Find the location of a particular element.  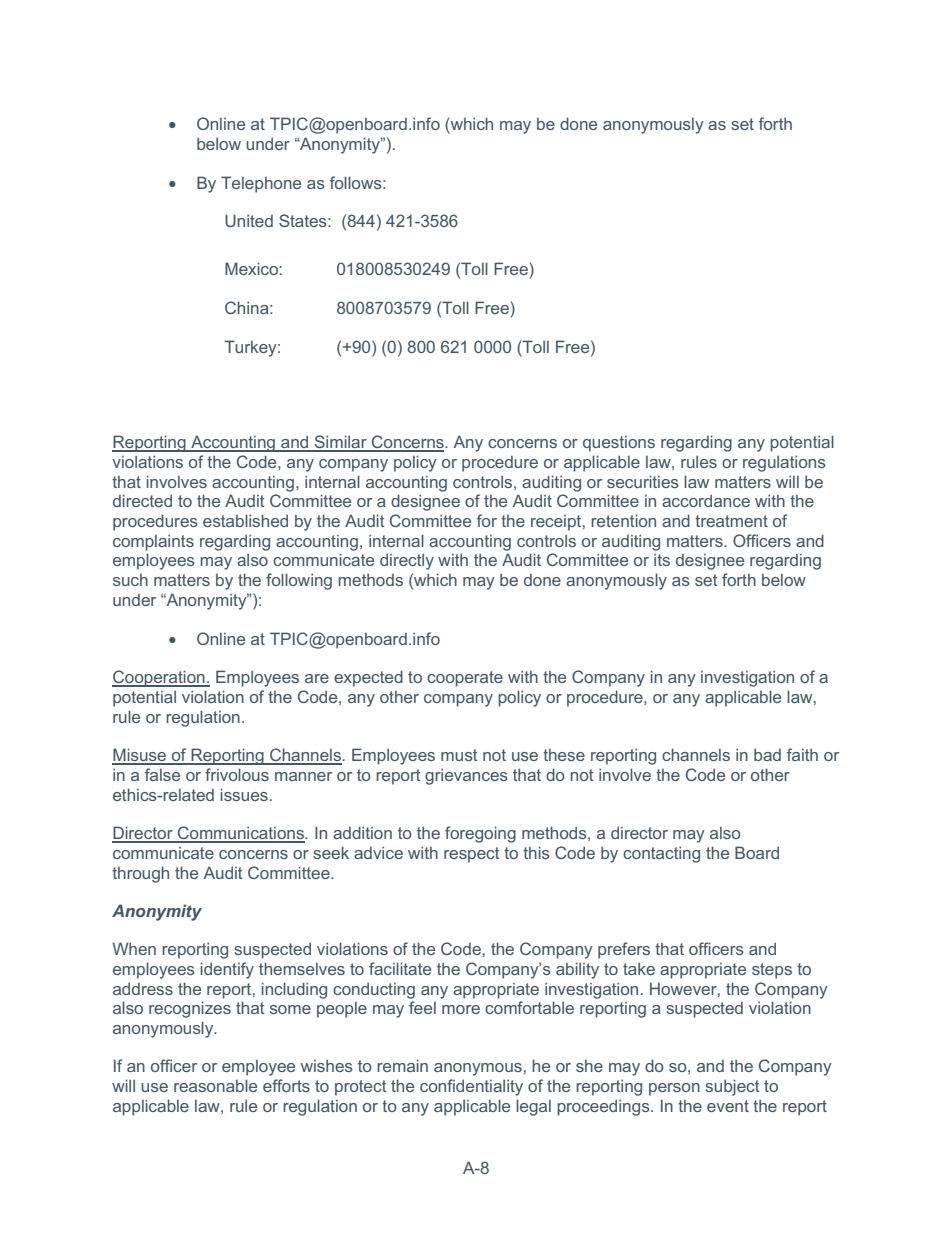

cooperate is located at coordinates (465, 679).
